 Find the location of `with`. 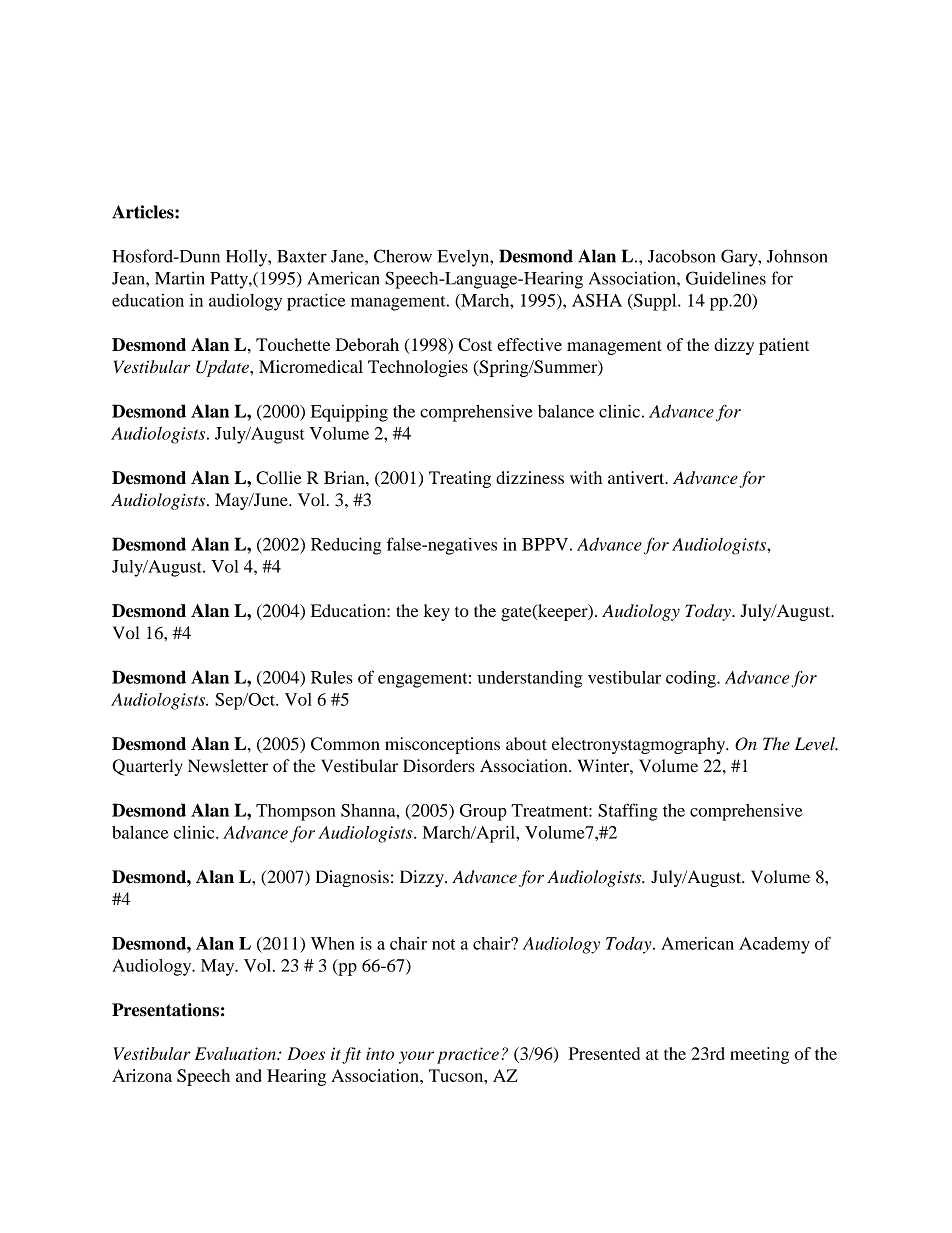

with is located at coordinates (586, 477).
